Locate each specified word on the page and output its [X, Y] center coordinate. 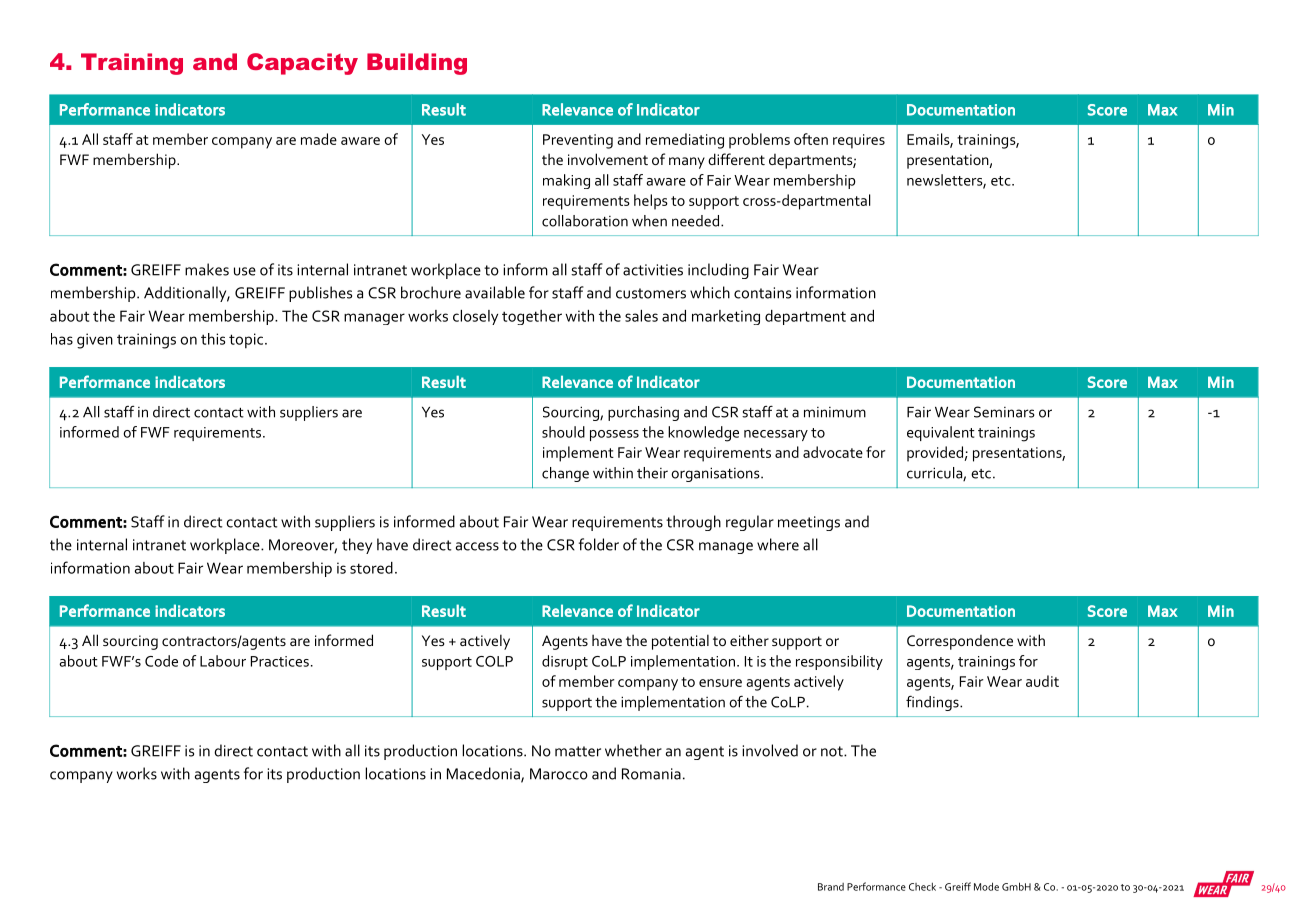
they [357, 546]
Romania [651, 774]
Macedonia [484, 774]
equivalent [941, 433]
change [565, 474]
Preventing [578, 141]
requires [859, 141]
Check [922, 886]
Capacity [302, 64]
